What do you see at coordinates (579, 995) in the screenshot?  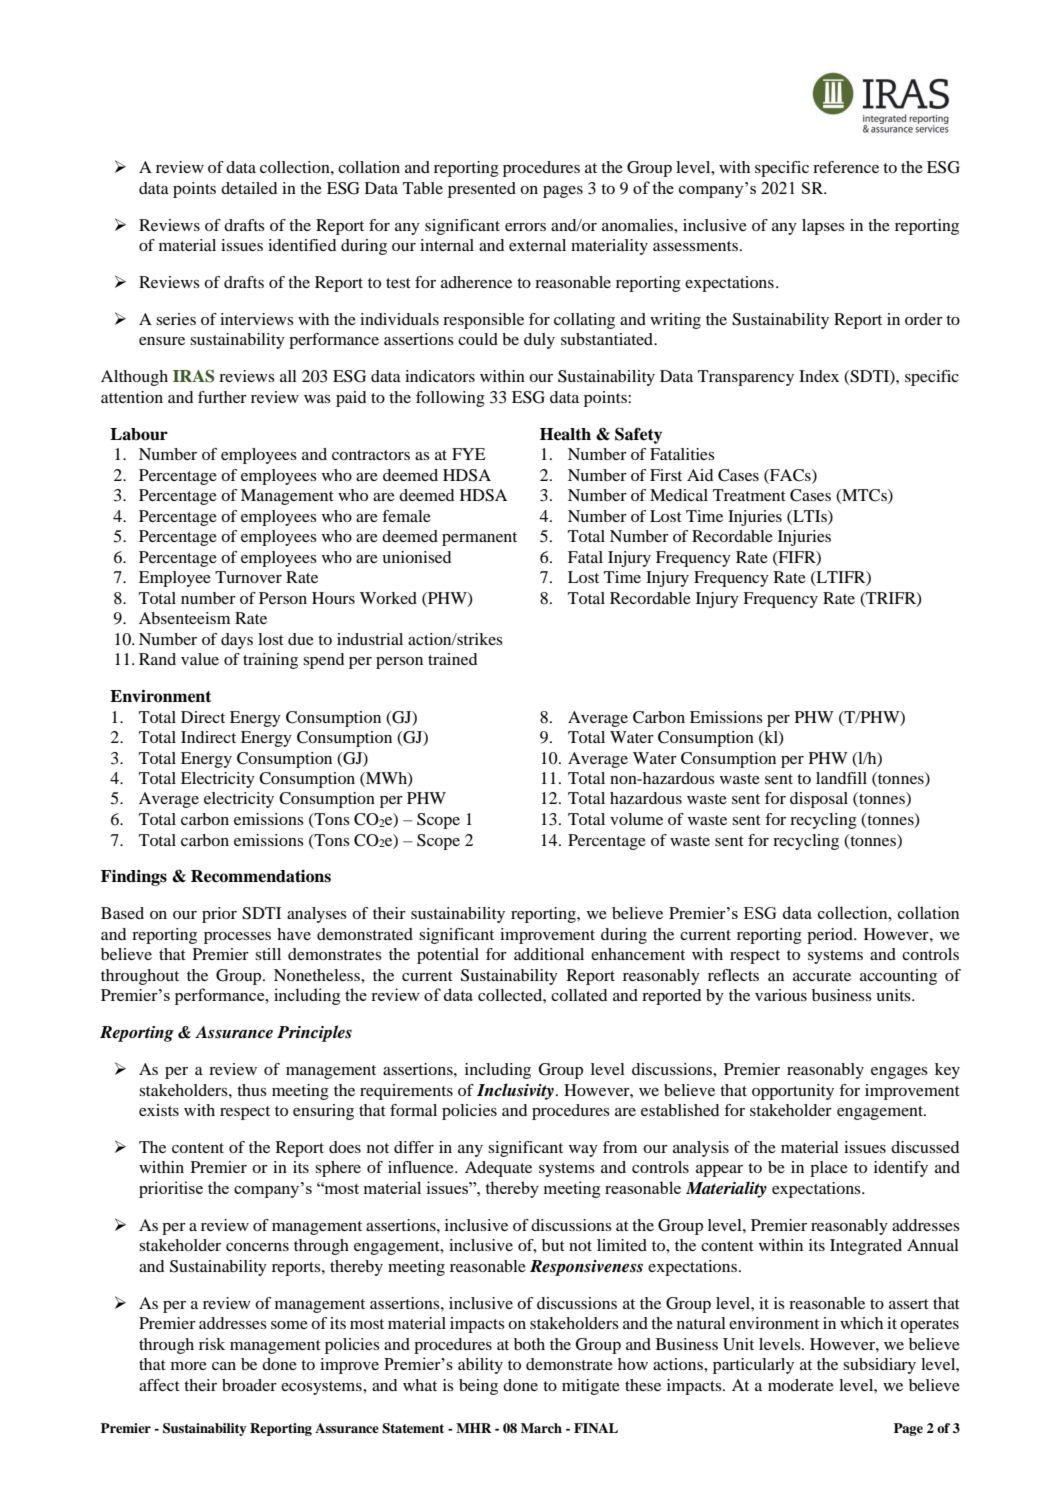 I see `collated` at bounding box center [579, 995].
